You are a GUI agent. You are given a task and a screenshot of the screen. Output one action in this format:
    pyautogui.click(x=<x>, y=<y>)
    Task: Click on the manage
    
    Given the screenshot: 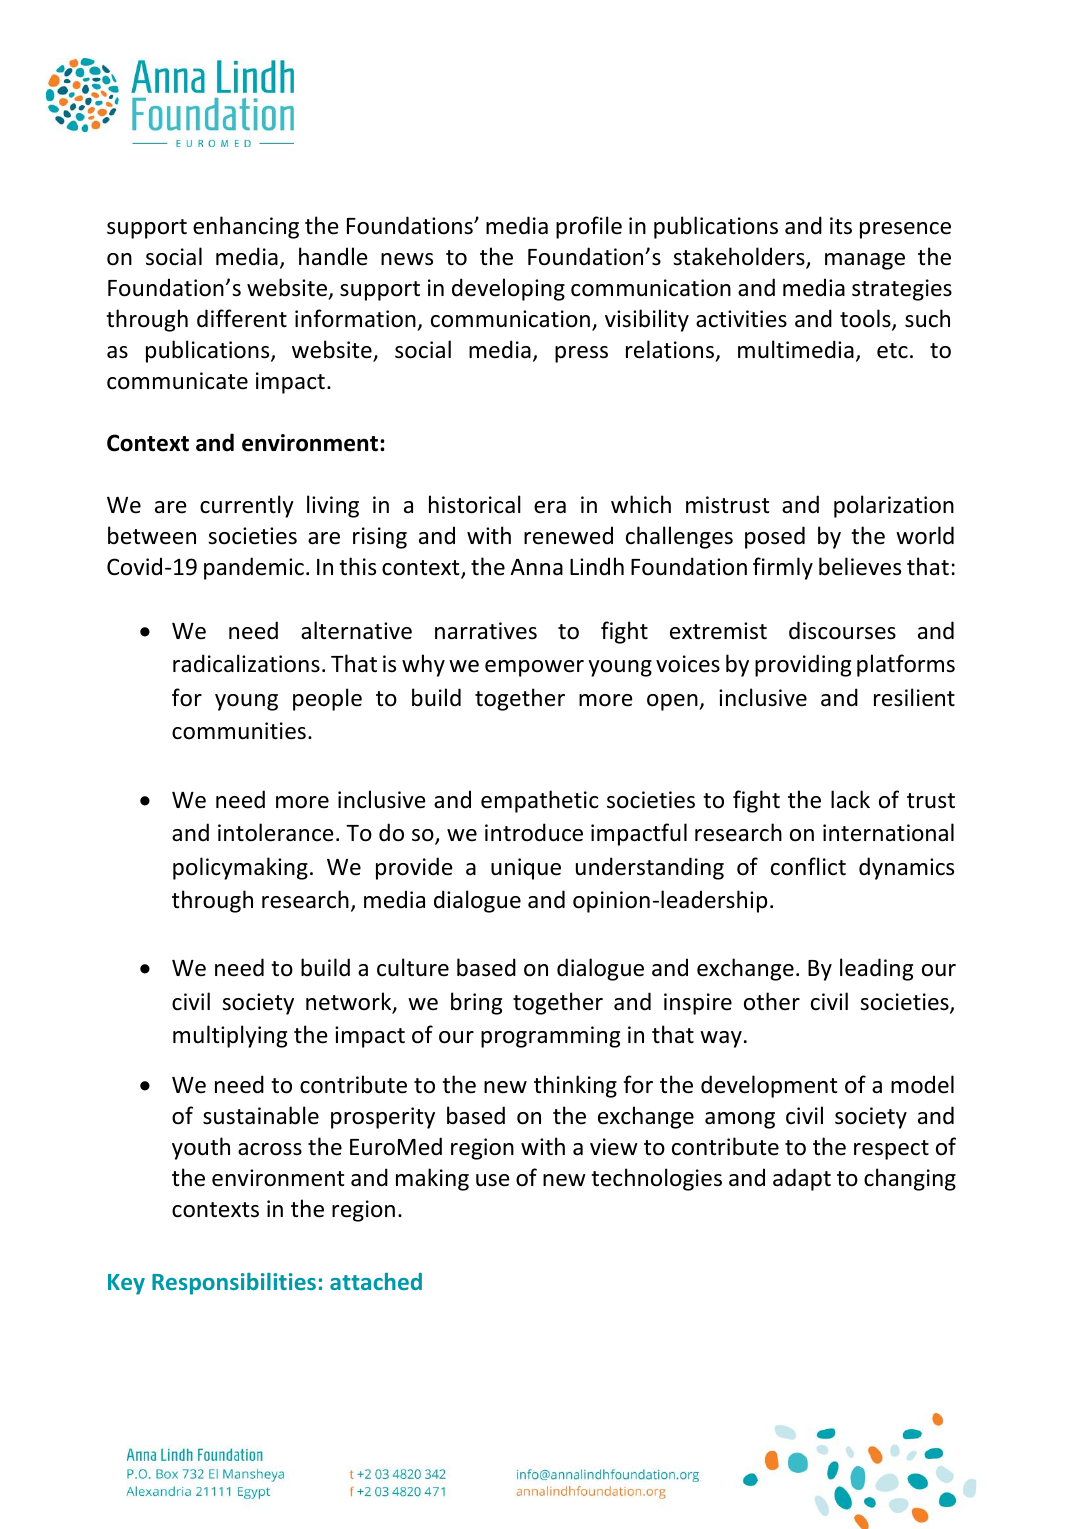 What is the action you would take?
    pyautogui.click(x=865, y=261)
